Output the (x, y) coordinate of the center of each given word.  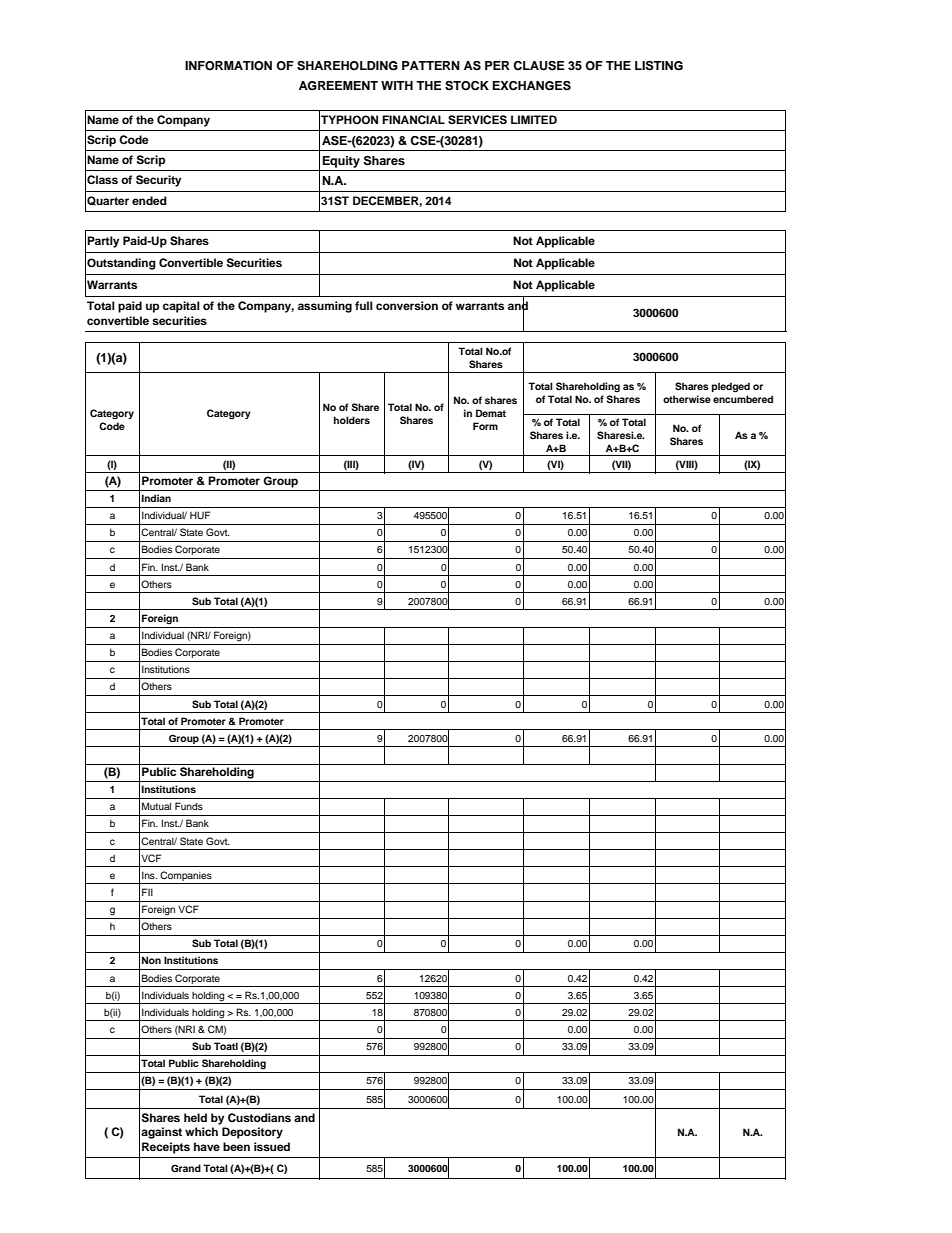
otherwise (687, 399)
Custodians (259, 1117)
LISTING (659, 66)
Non (151, 960)
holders (352, 420)
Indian (156, 498)
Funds (189, 806)
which (201, 1131)
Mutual (156, 806)
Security (158, 181)
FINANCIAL (413, 119)
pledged (731, 387)
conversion (407, 305)
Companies (186, 876)
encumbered (743, 399)
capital (181, 307)
